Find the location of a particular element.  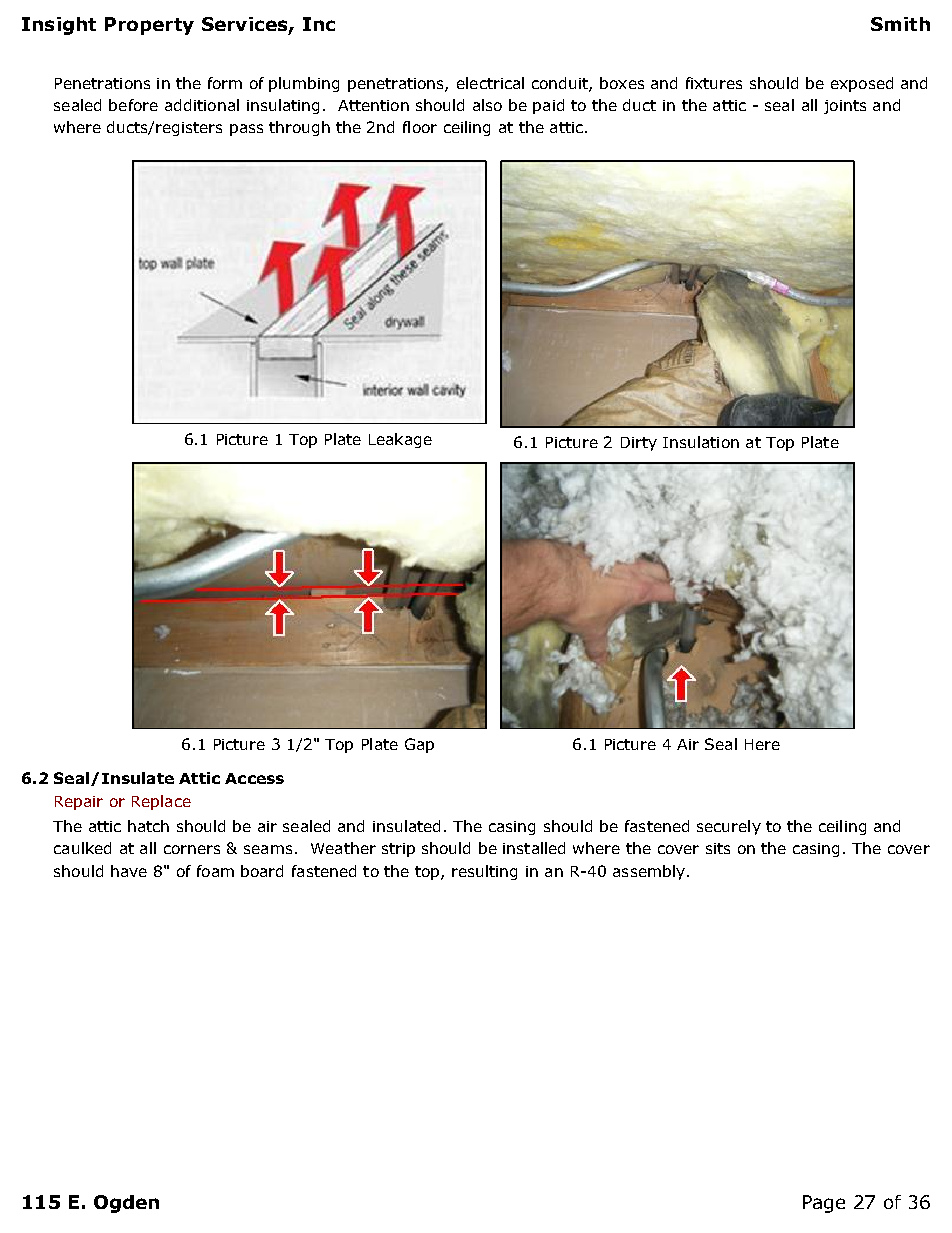

pass is located at coordinates (246, 130).
